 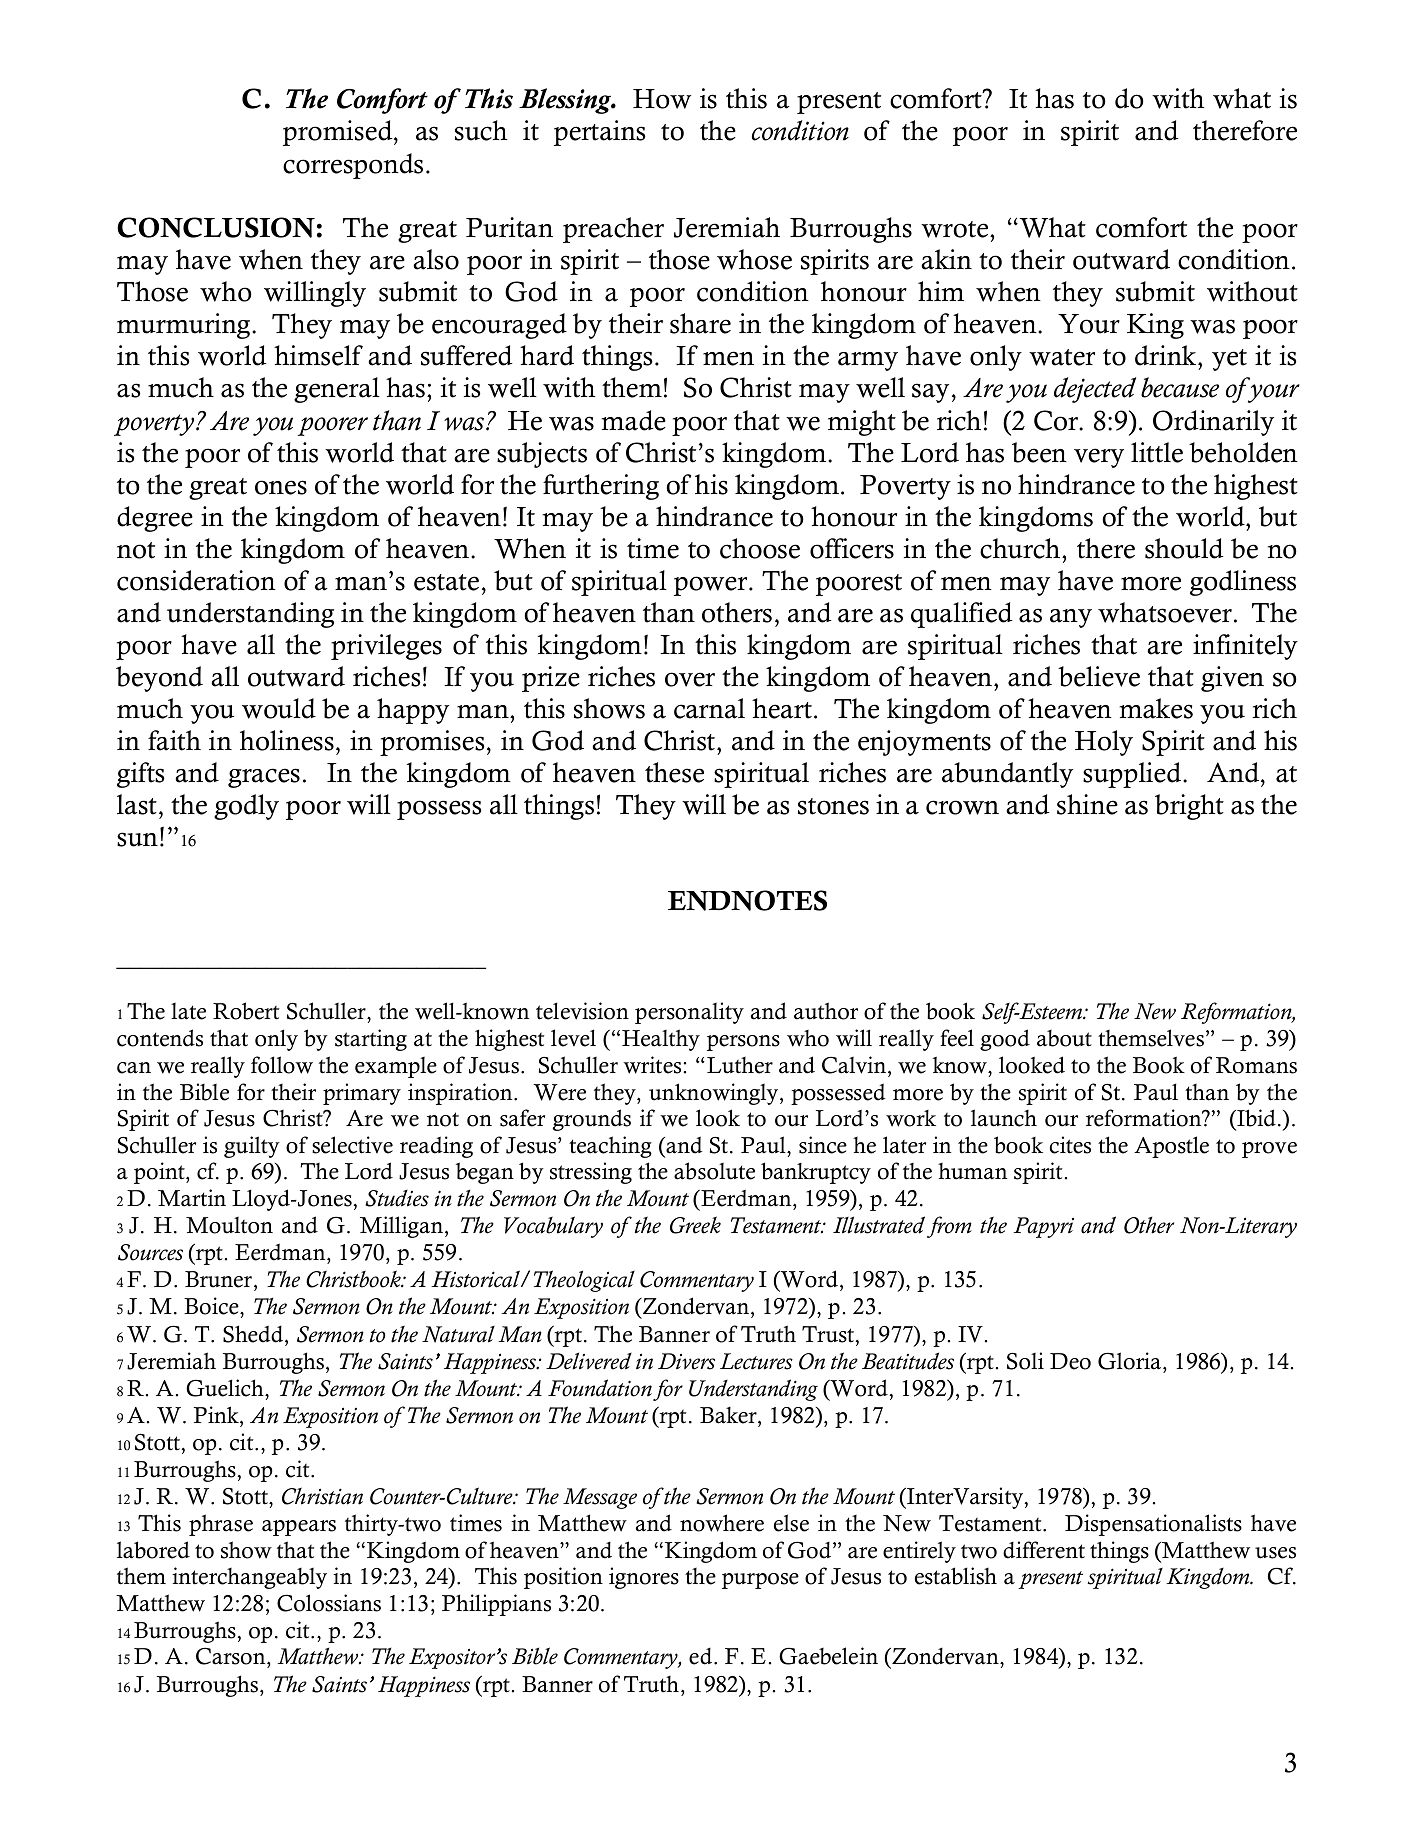 I want to click on corresponds, so click(x=353, y=166).
